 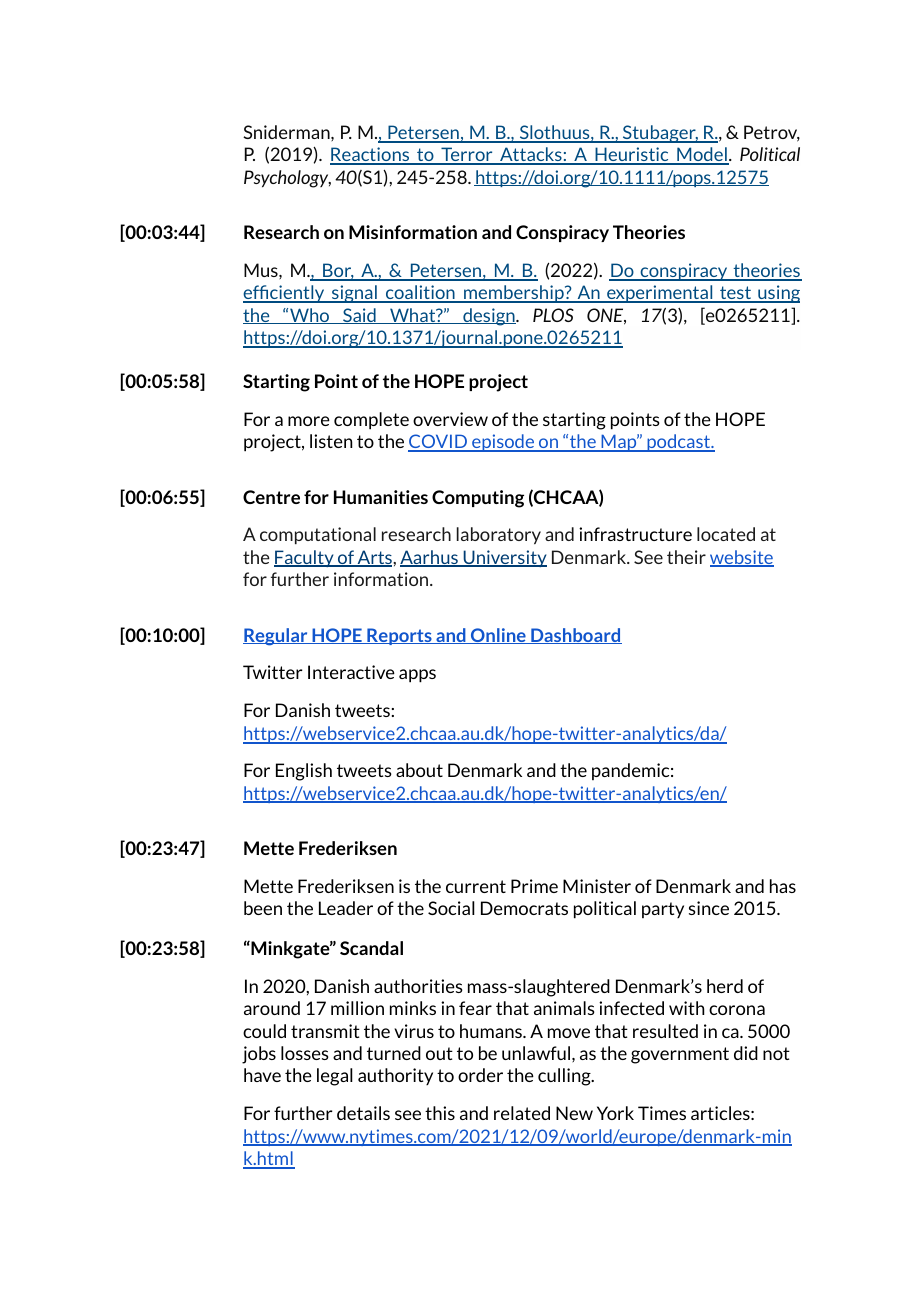 What do you see at coordinates (746, 1053) in the screenshot?
I see `did` at bounding box center [746, 1053].
